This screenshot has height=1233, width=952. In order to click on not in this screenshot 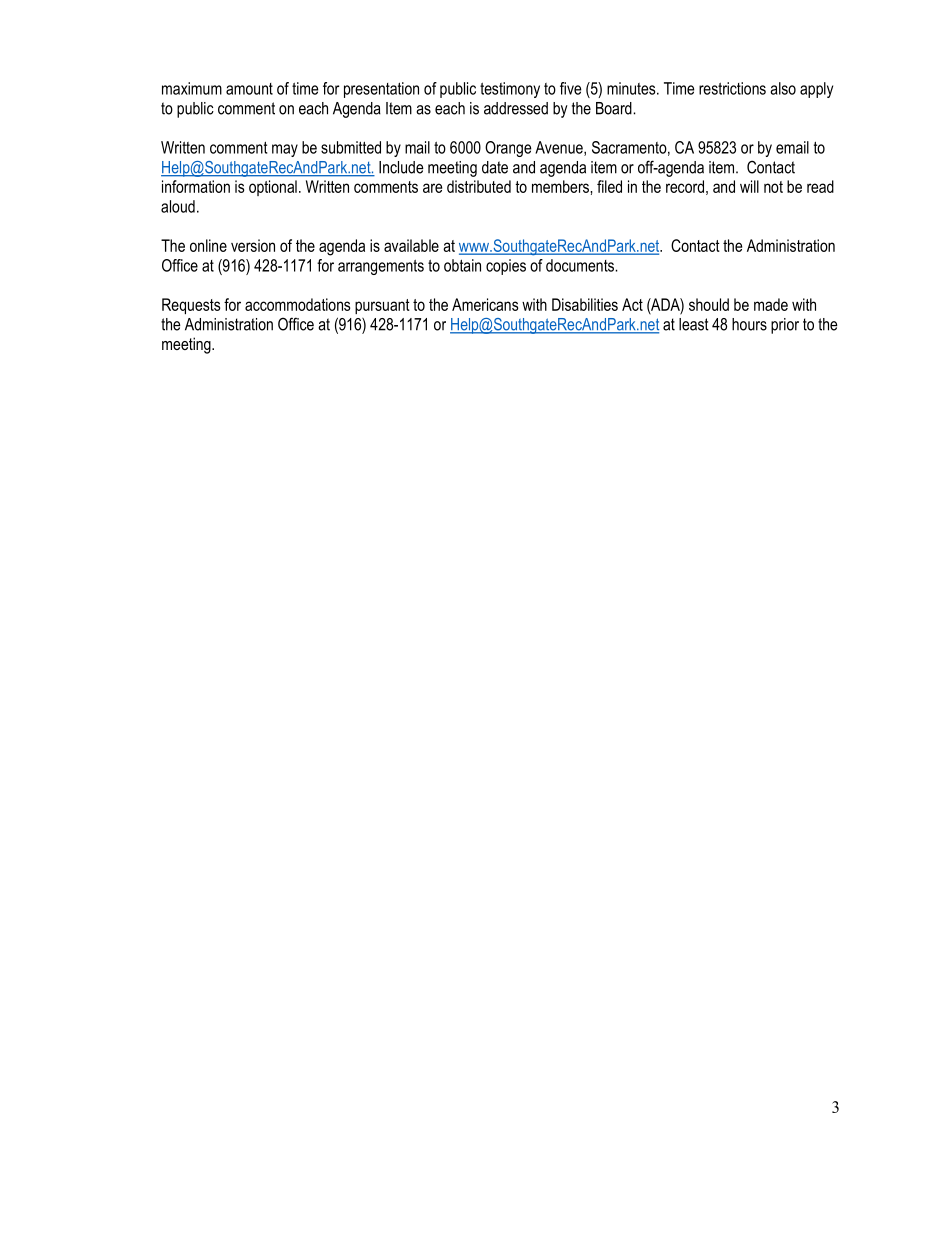, I will do `click(773, 187)`.
